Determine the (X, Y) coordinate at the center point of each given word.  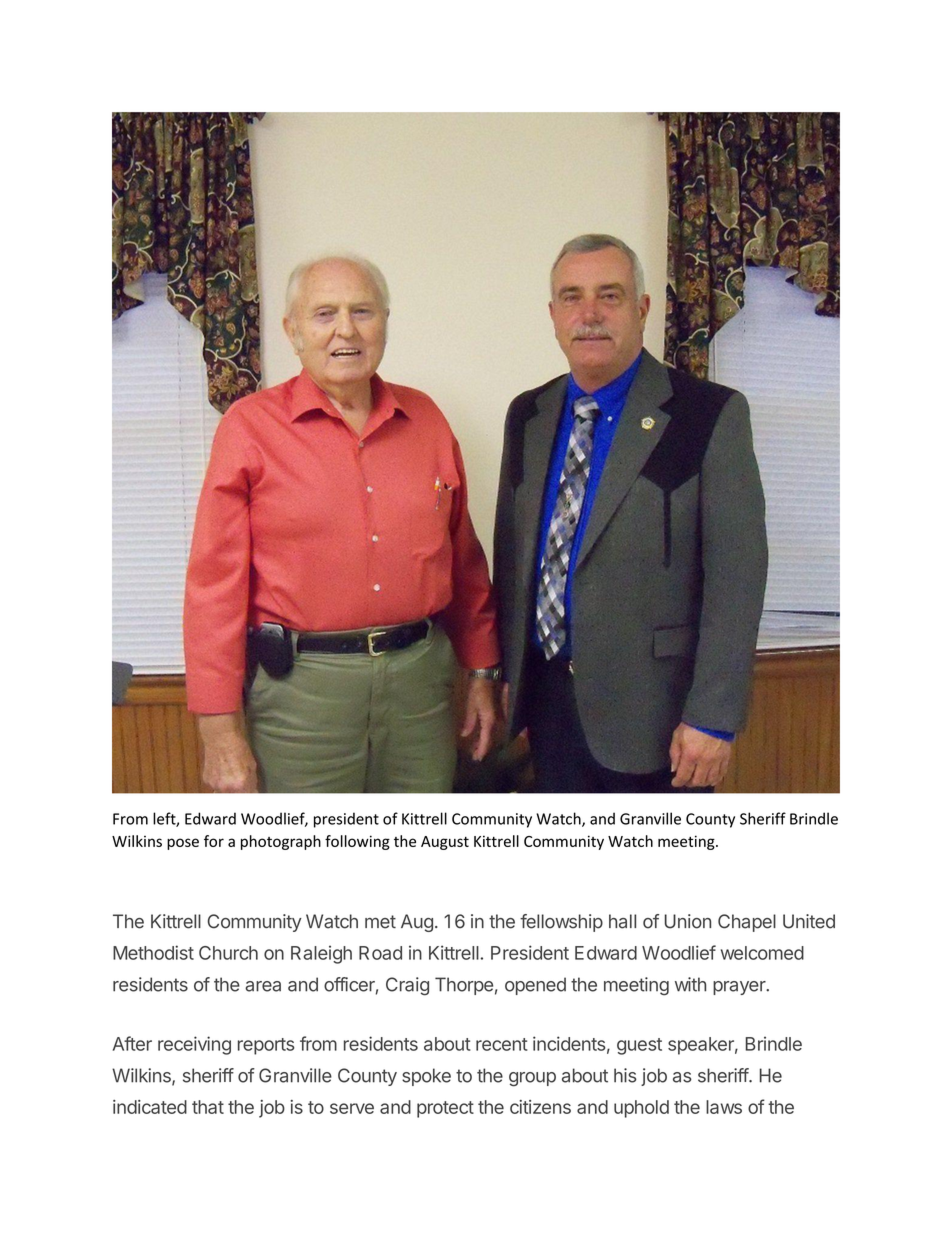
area (263, 986)
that (208, 1107)
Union (688, 921)
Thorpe (464, 986)
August (445, 843)
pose (183, 844)
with (690, 984)
